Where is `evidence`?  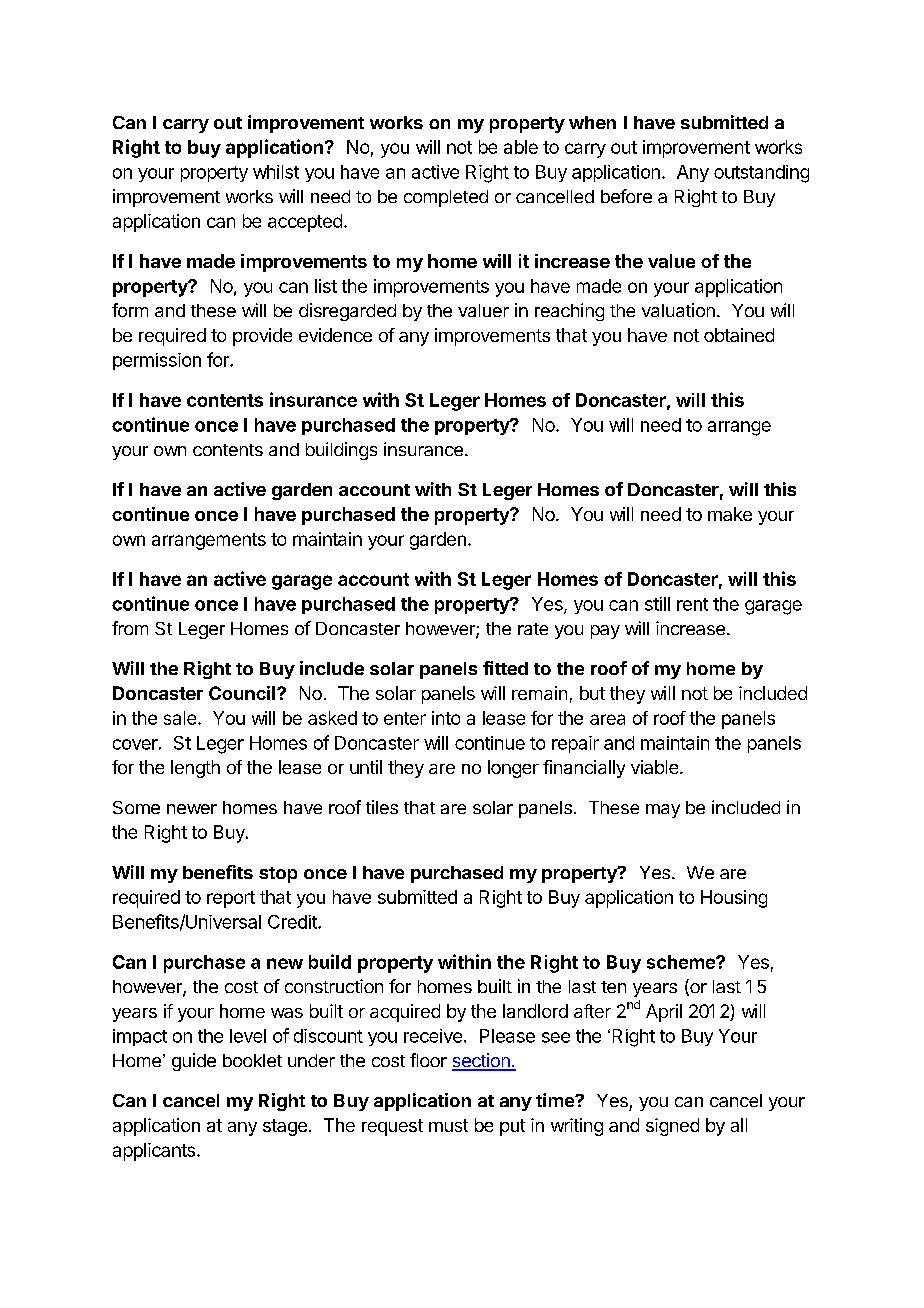
evidence is located at coordinates (335, 335).
